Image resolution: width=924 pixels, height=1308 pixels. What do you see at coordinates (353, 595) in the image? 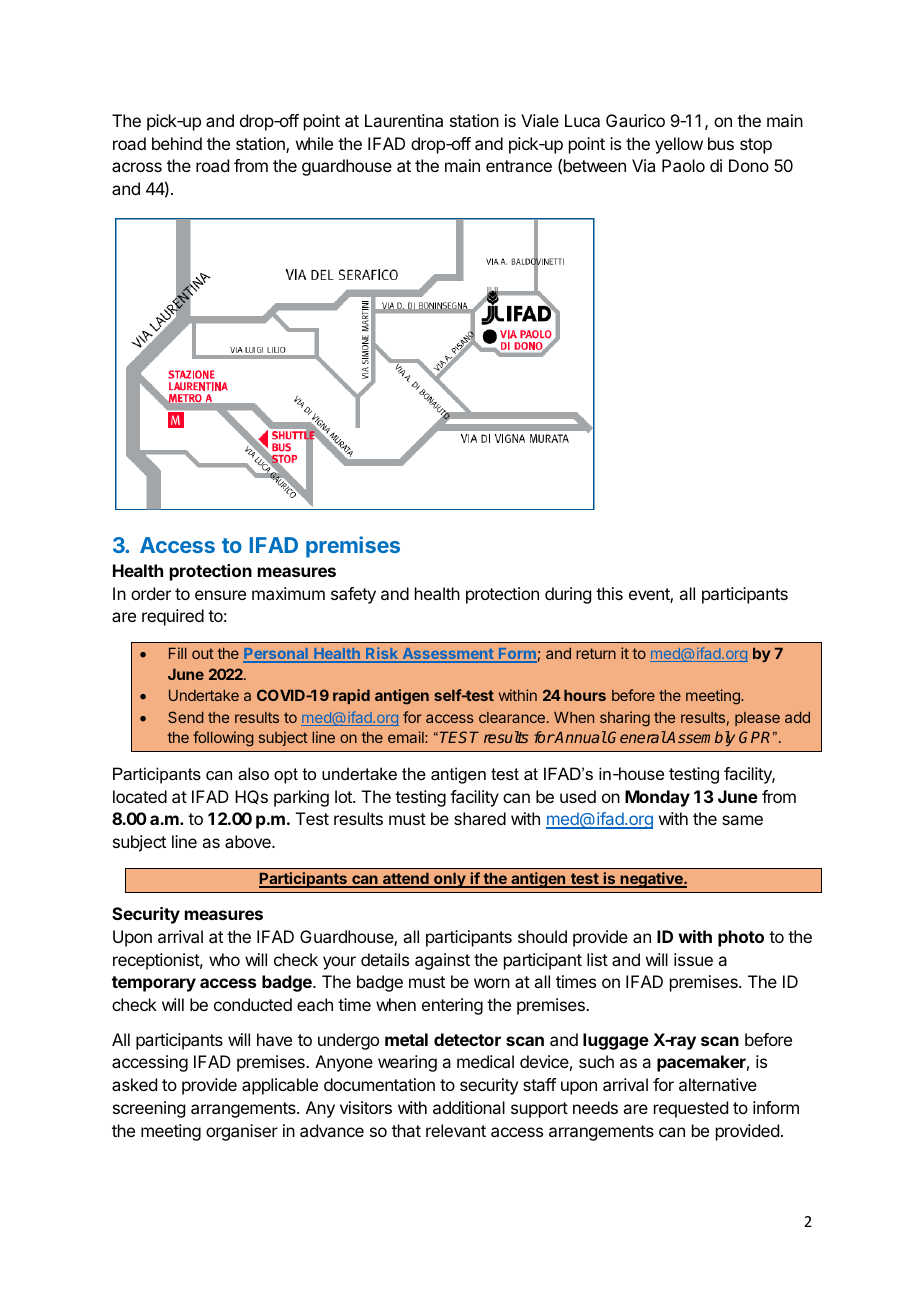
I see `safety` at bounding box center [353, 595].
